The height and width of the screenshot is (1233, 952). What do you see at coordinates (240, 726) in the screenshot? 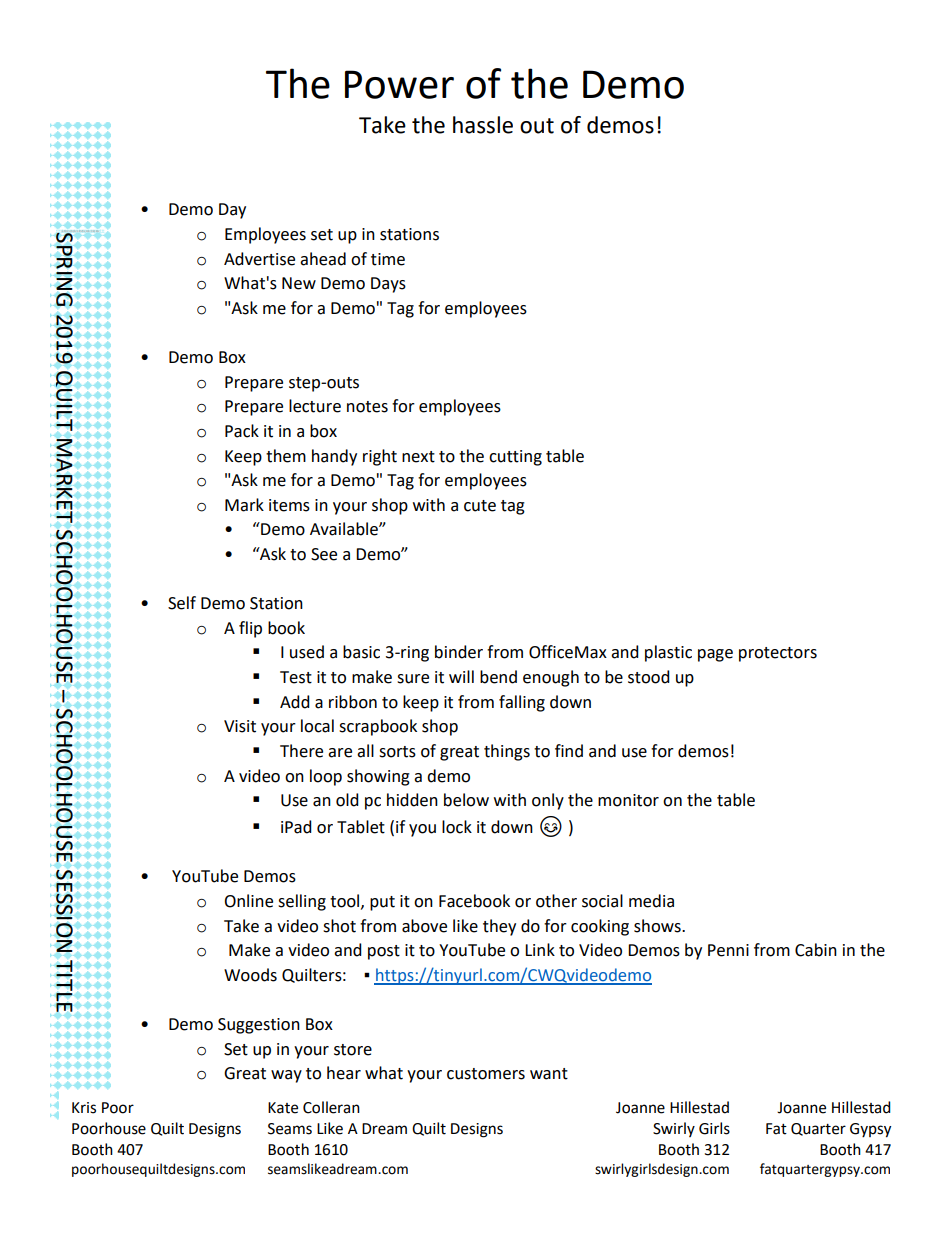
I see `Visit` at bounding box center [240, 726].
